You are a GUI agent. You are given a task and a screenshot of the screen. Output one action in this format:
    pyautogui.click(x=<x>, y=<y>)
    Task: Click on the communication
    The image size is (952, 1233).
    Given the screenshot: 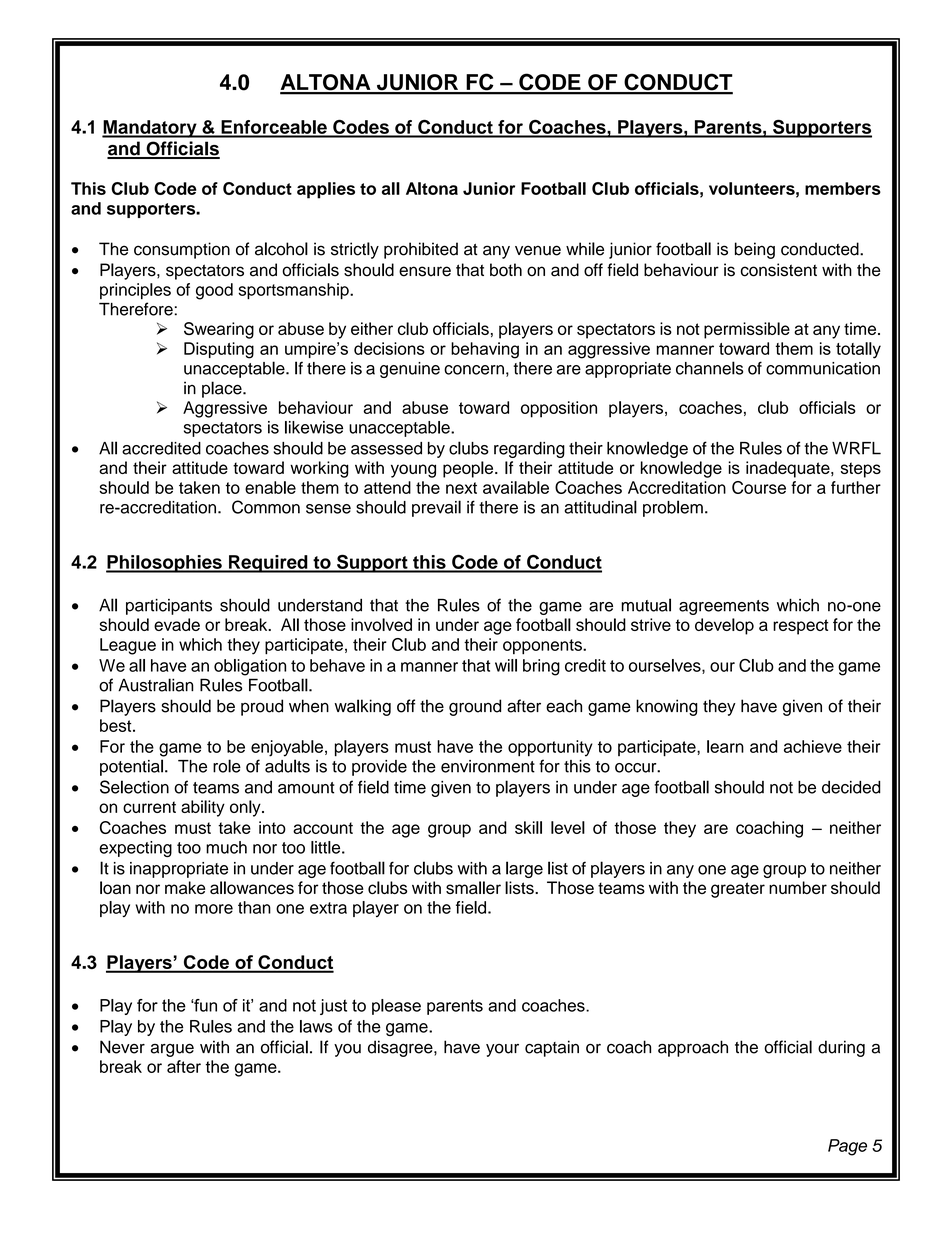 What is the action you would take?
    pyautogui.click(x=823, y=368)
